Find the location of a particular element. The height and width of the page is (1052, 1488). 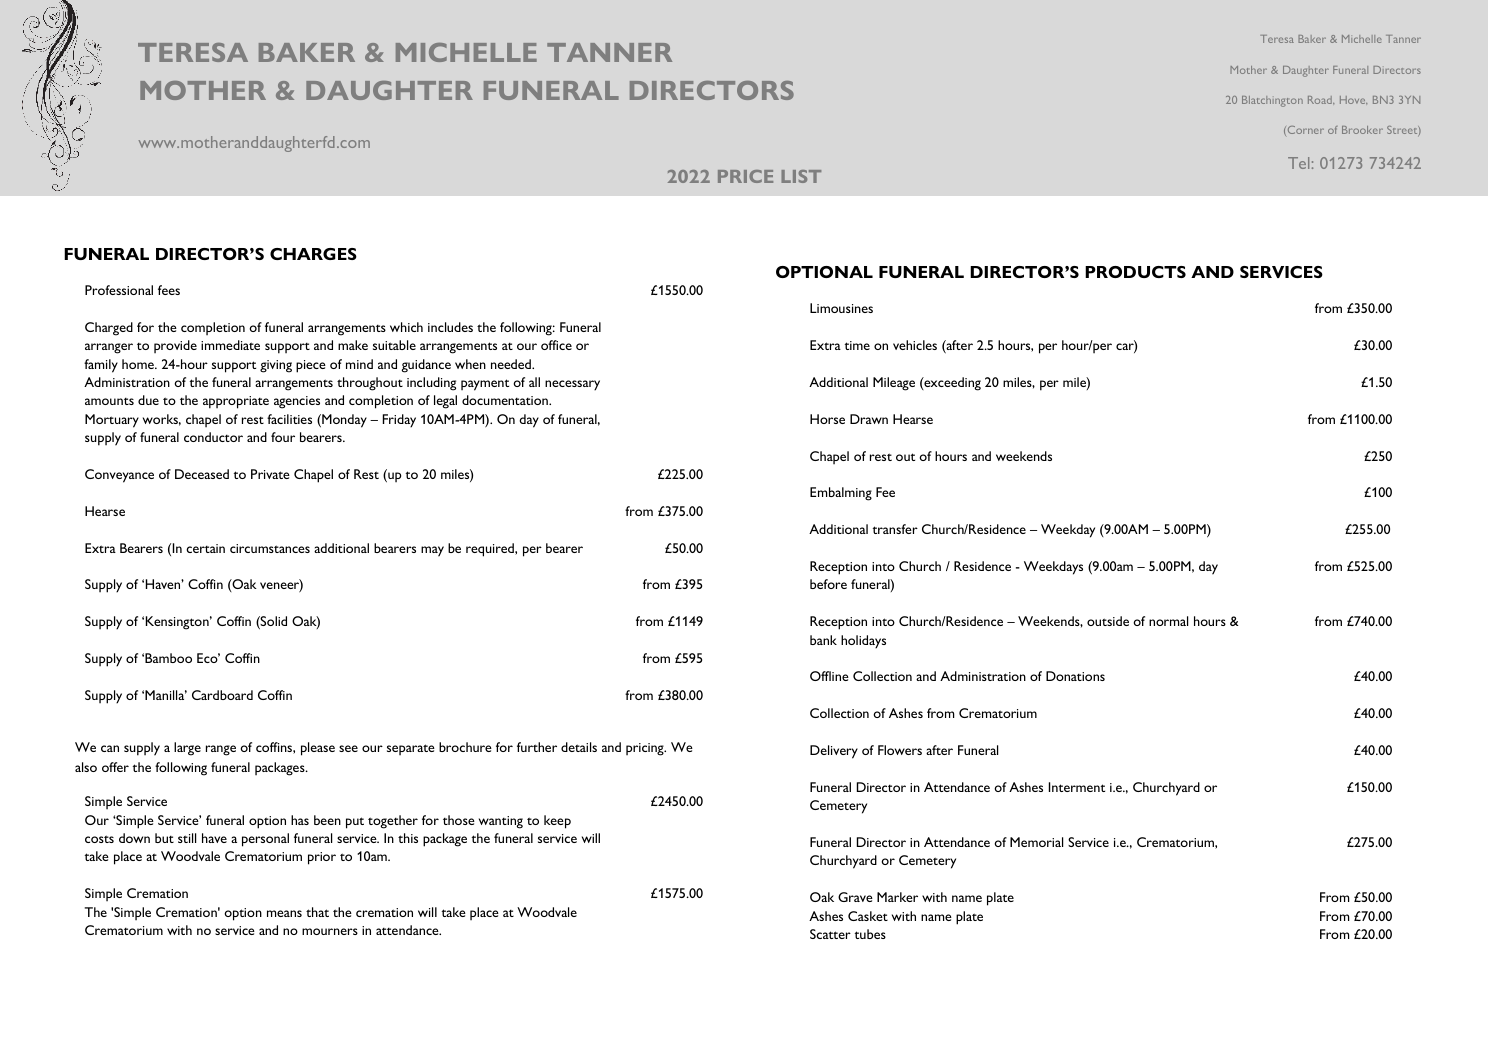

circumstances is located at coordinates (270, 548).
